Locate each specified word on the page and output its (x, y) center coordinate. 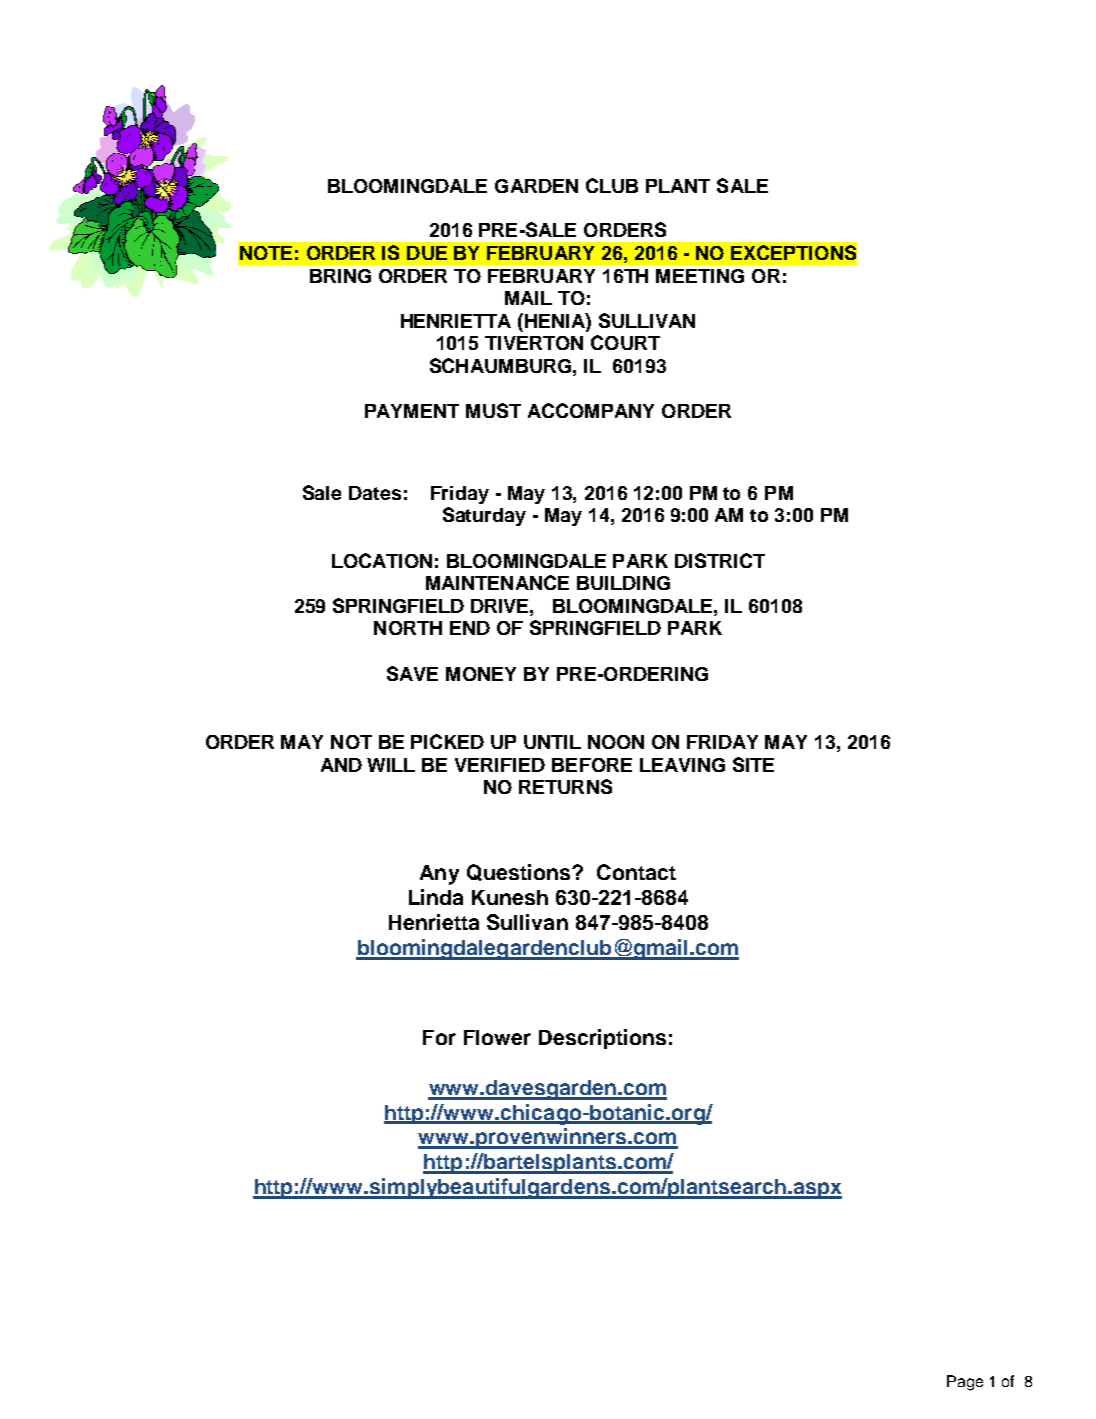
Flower (497, 1037)
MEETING (700, 276)
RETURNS (565, 786)
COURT (625, 342)
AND (341, 765)
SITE (753, 764)
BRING (340, 276)
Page (965, 1383)
